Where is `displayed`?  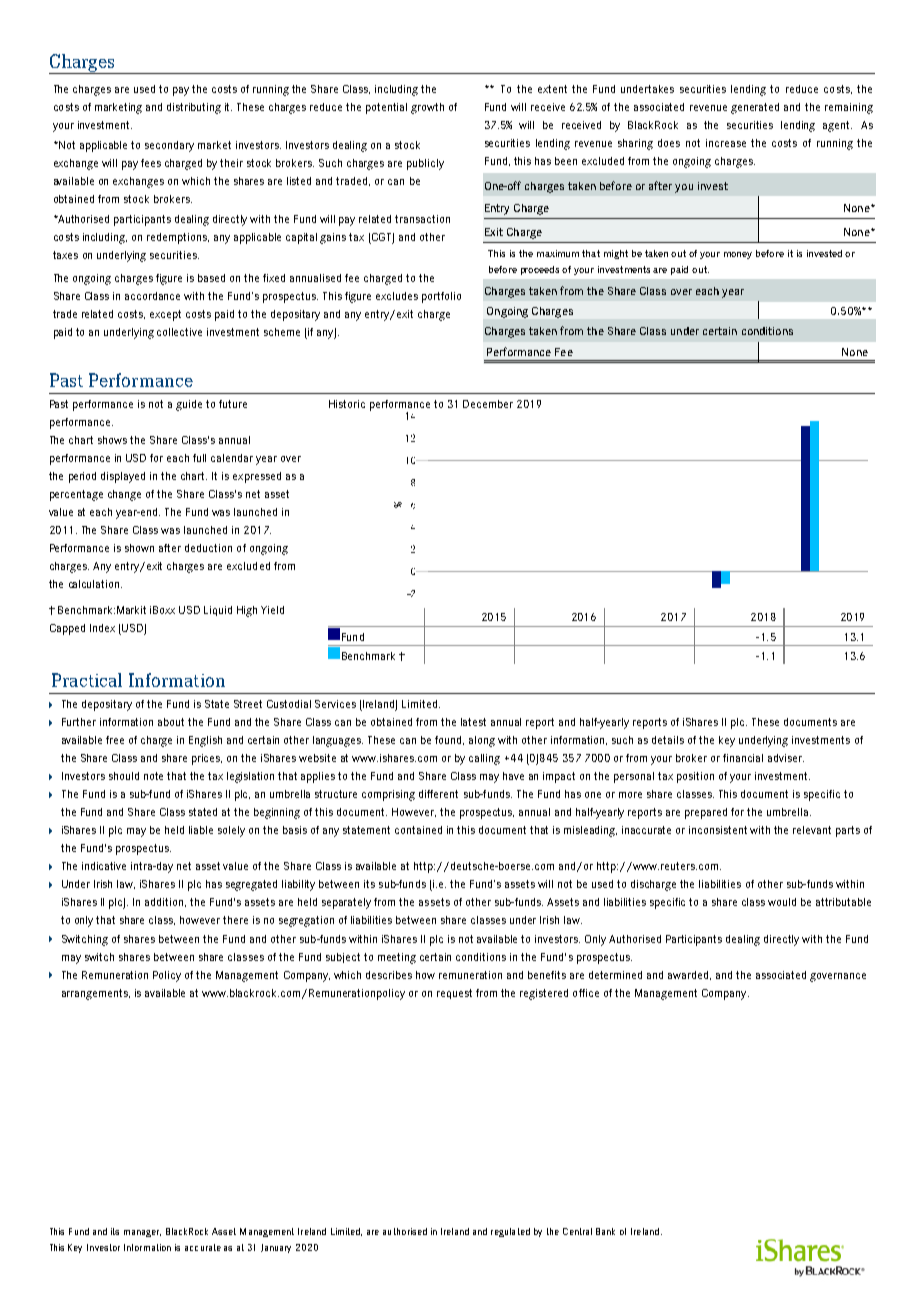 displayed is located at coordinates (123, 477).
